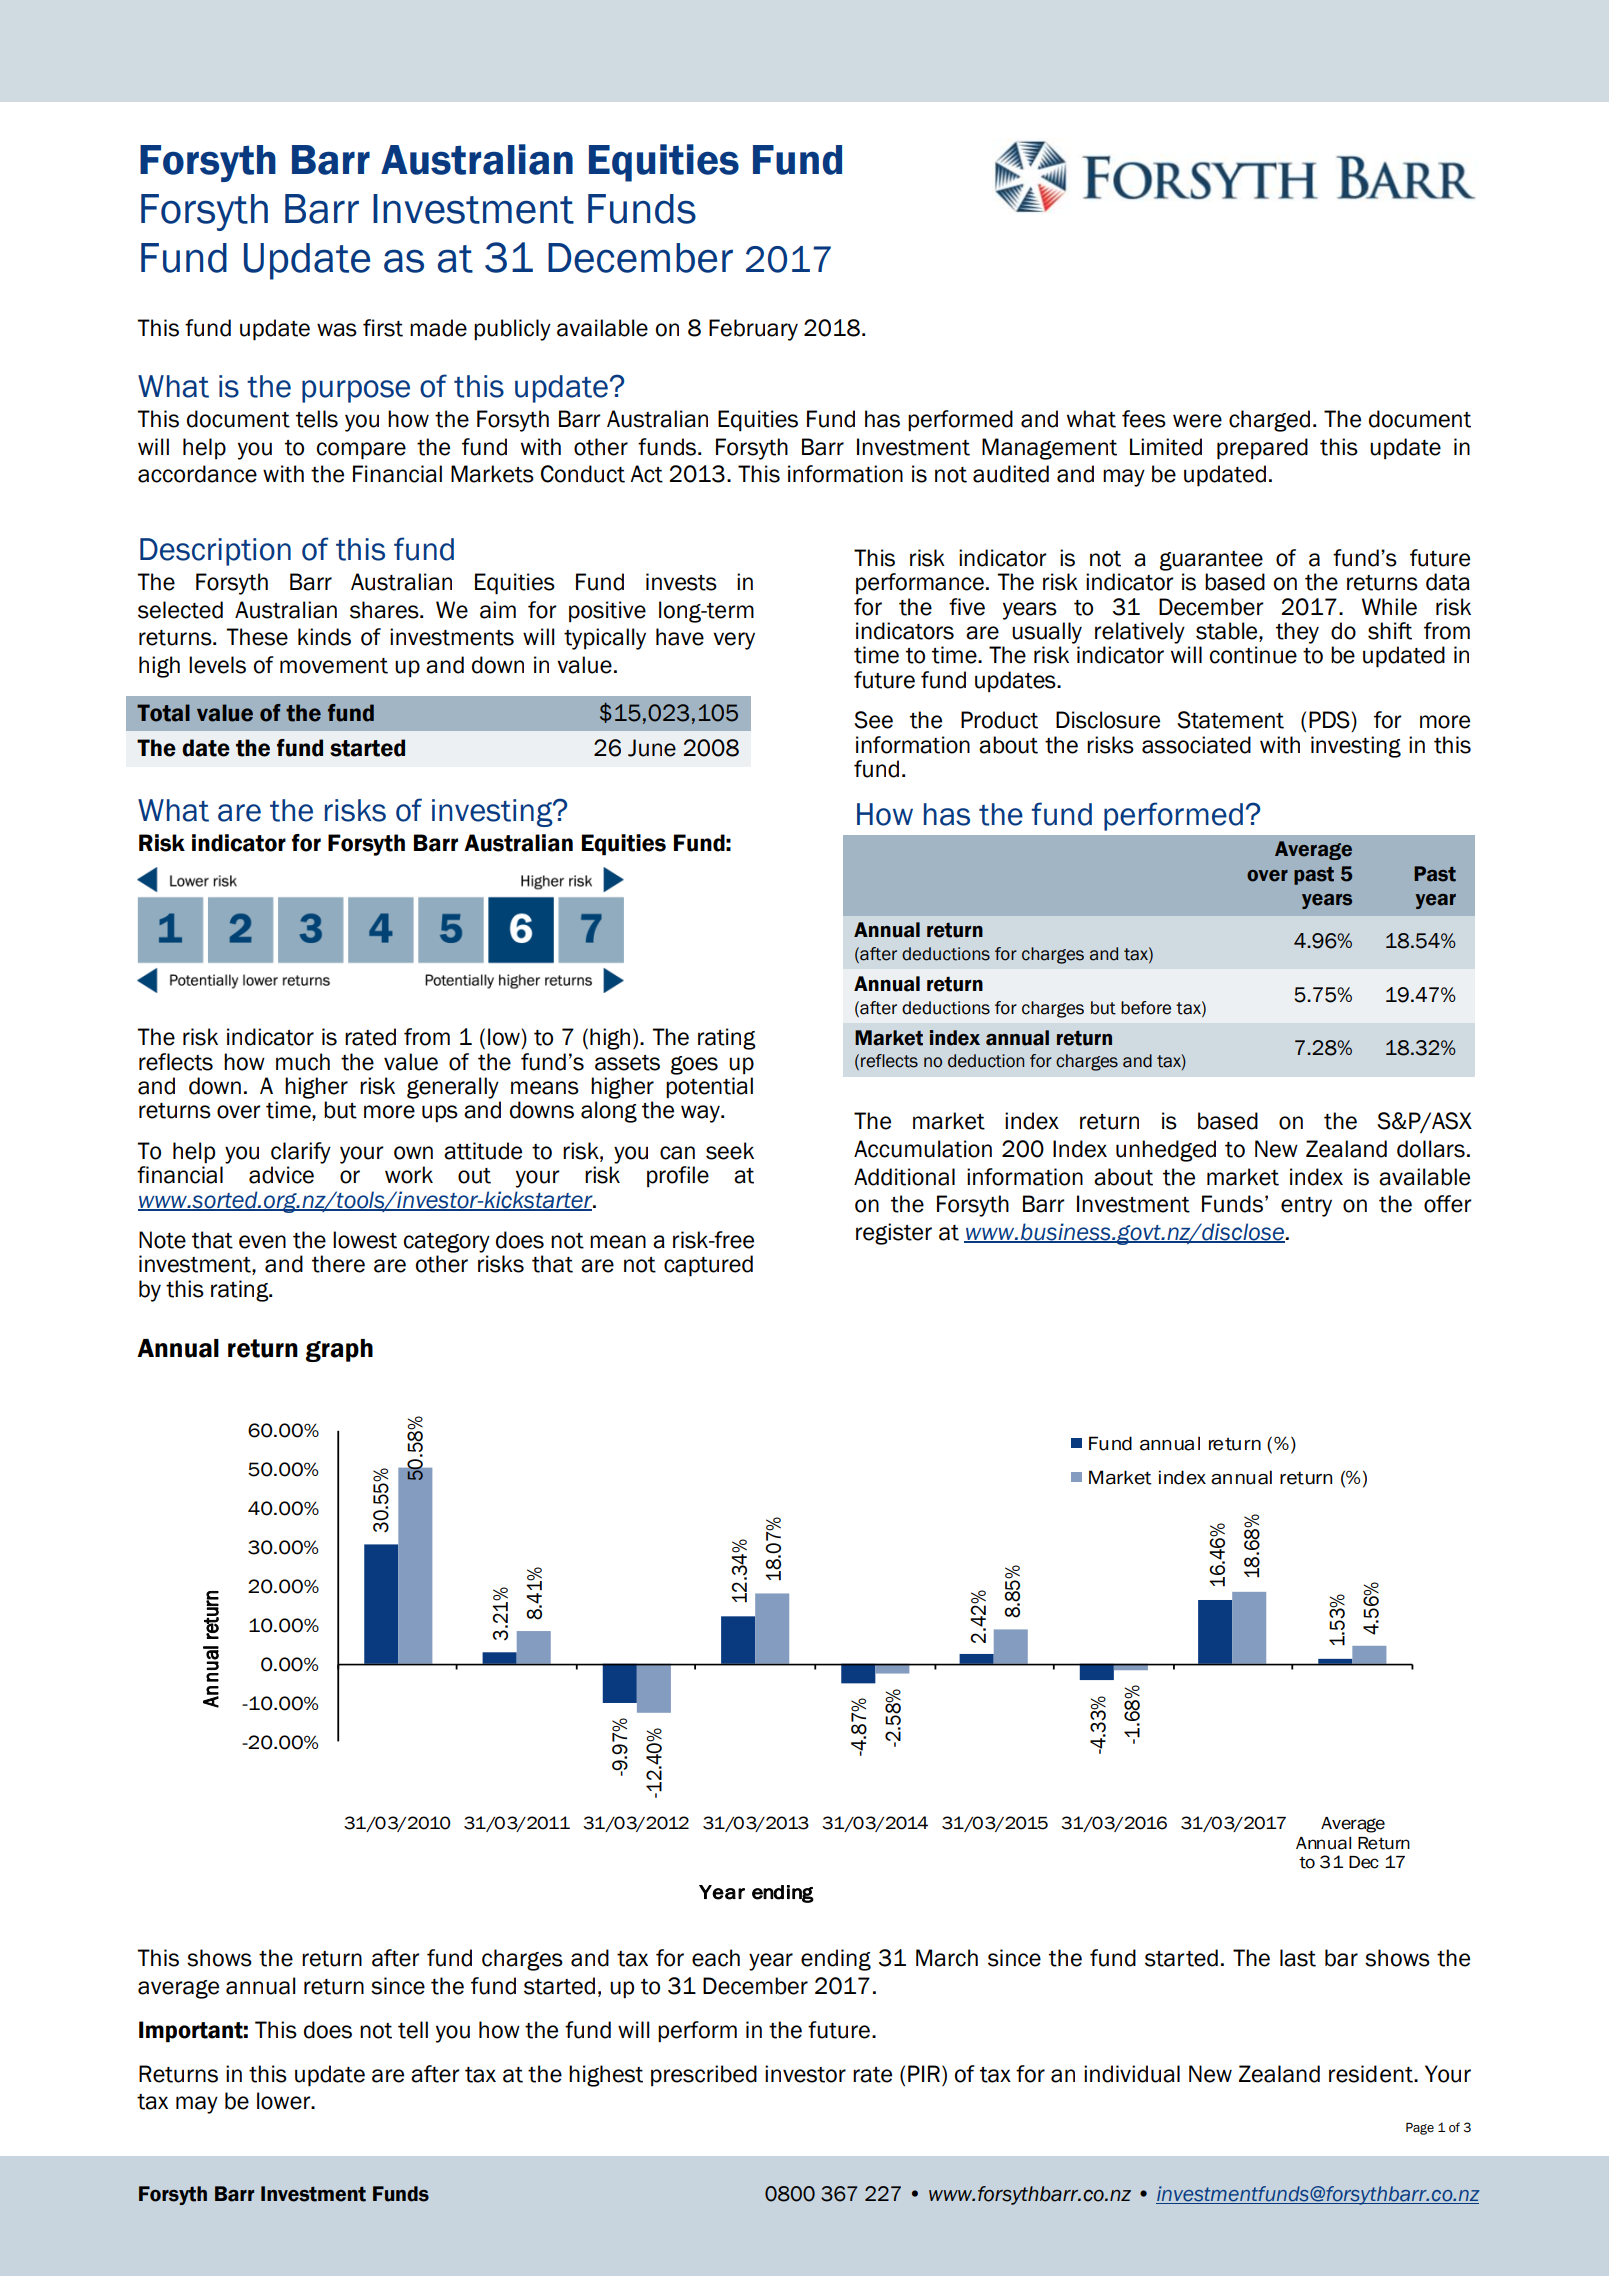 Image resolution: width=1609 pixels, height=2276 pixels. I want to click on resident, so click(1372, 2074).
